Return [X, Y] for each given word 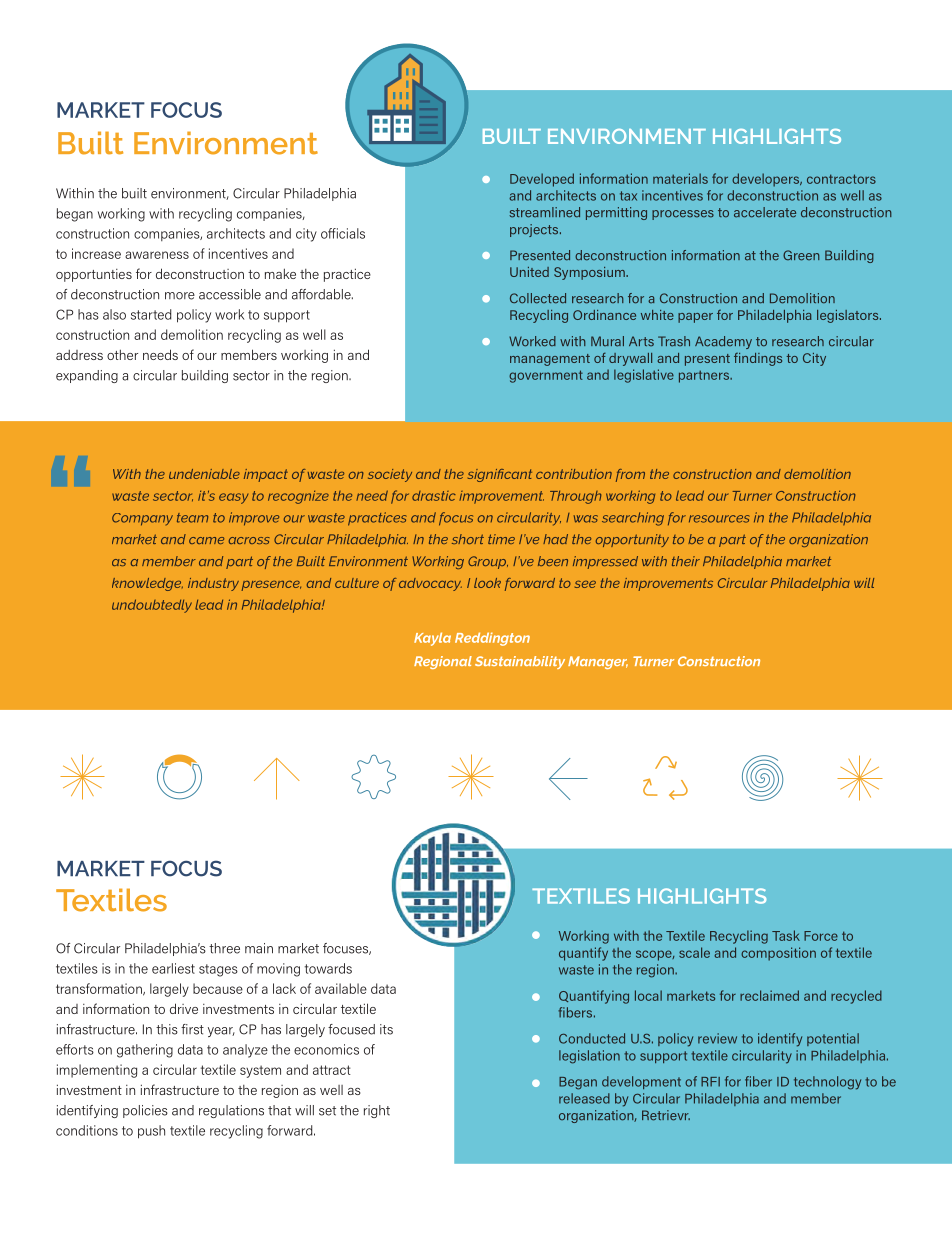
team [192, 518]
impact [266, 475]
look [487, 583]
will [864, 583]
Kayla [432, 639]
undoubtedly [152, 606]
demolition [817, 474]
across [249, 540]
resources [719, 519]
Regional [443, 662]
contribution [574, 474]
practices [377, 519]
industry [213, 584]
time [501, 539]
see [585, 584]
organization [828, 540]
